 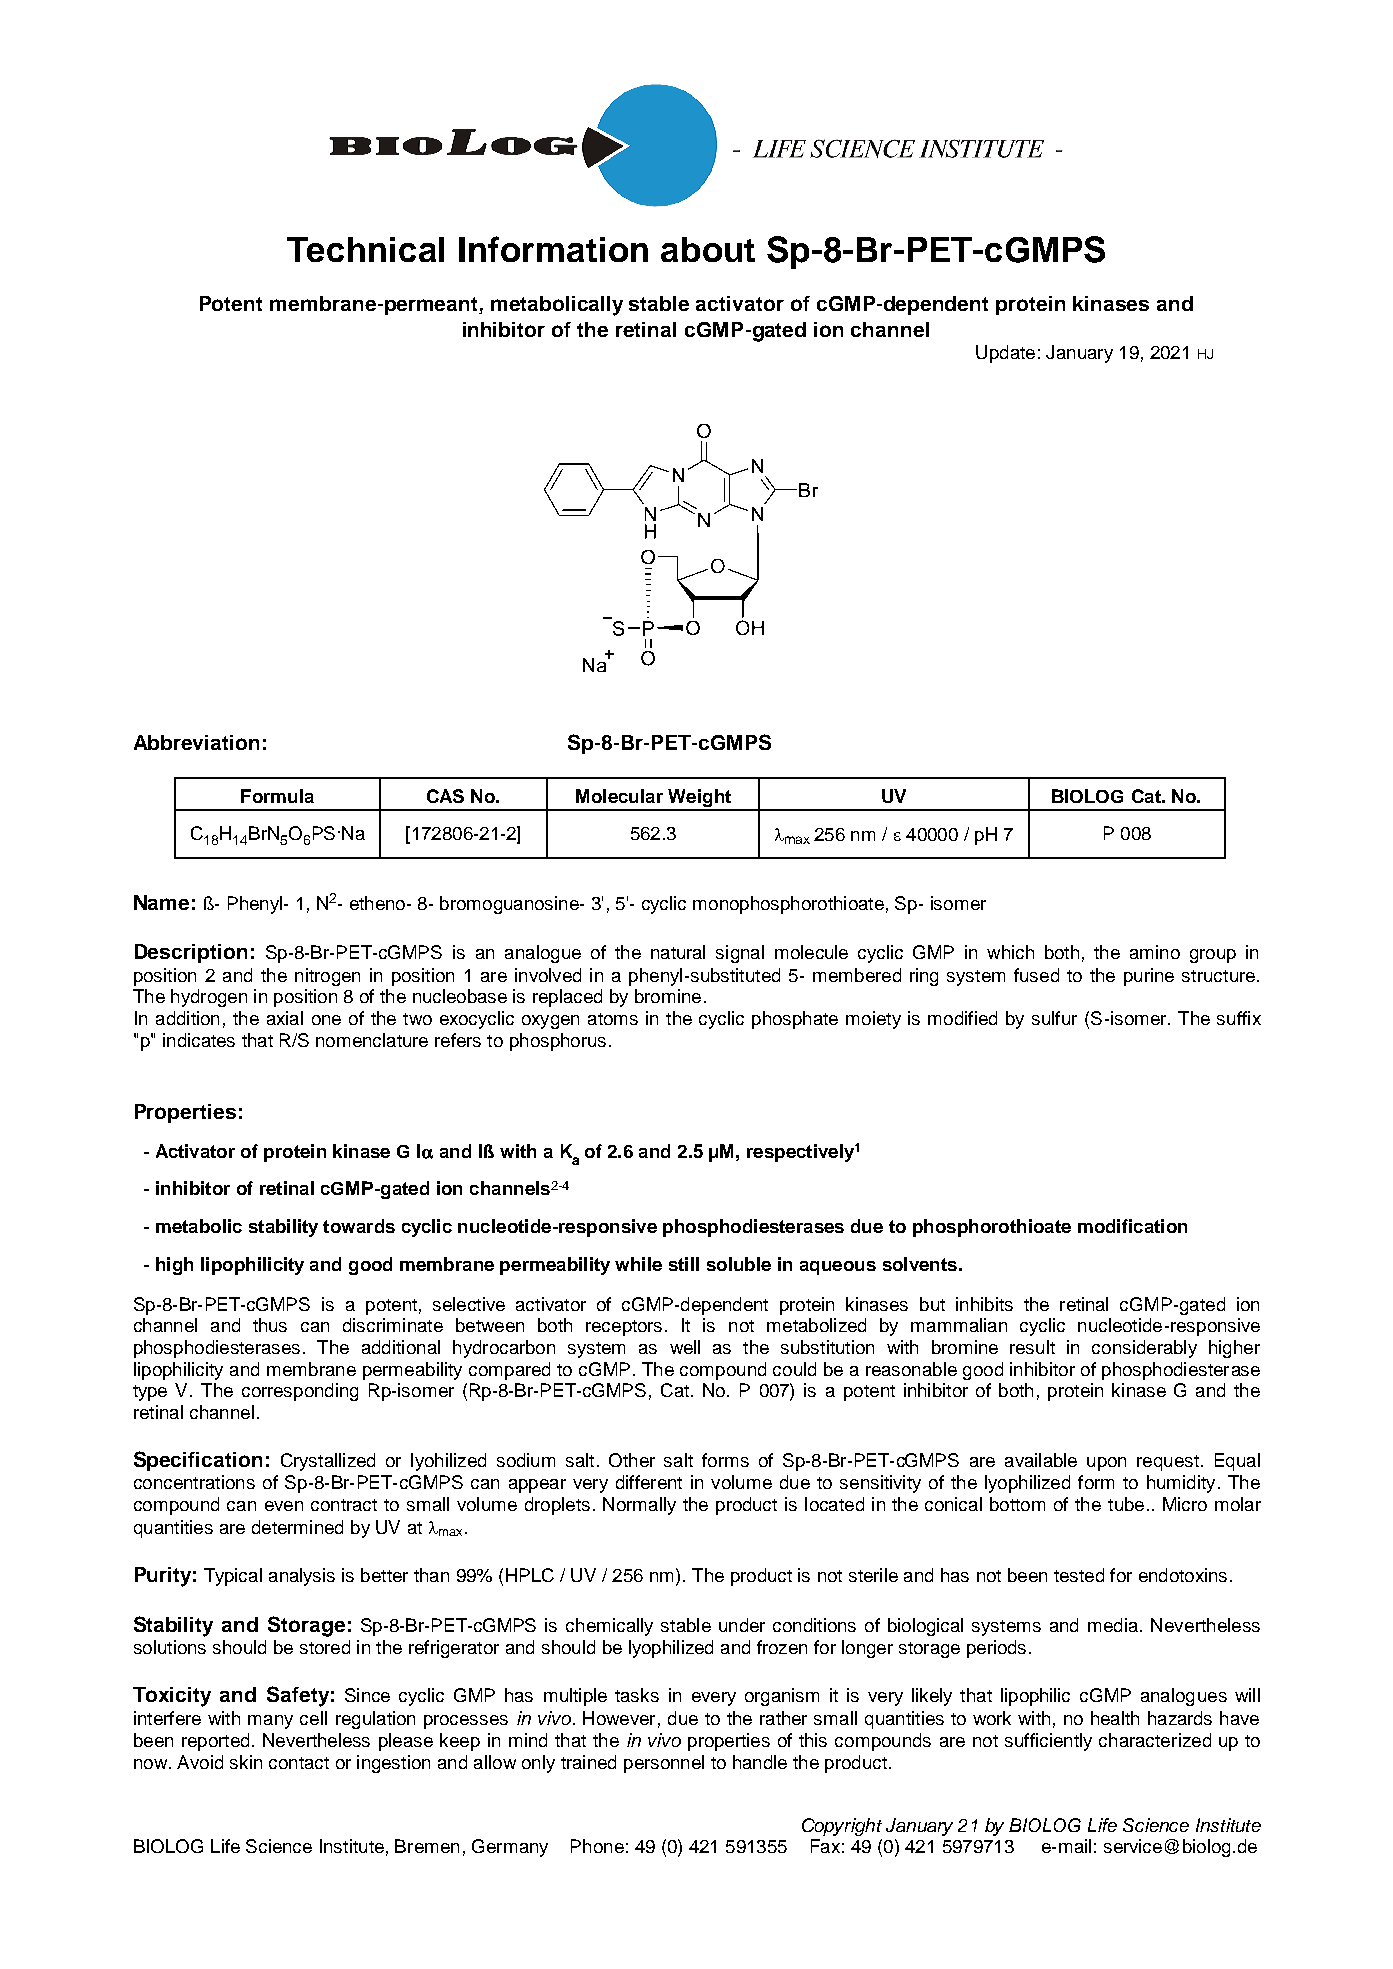 I want to click on Update, so click(x=1005, y=354).
